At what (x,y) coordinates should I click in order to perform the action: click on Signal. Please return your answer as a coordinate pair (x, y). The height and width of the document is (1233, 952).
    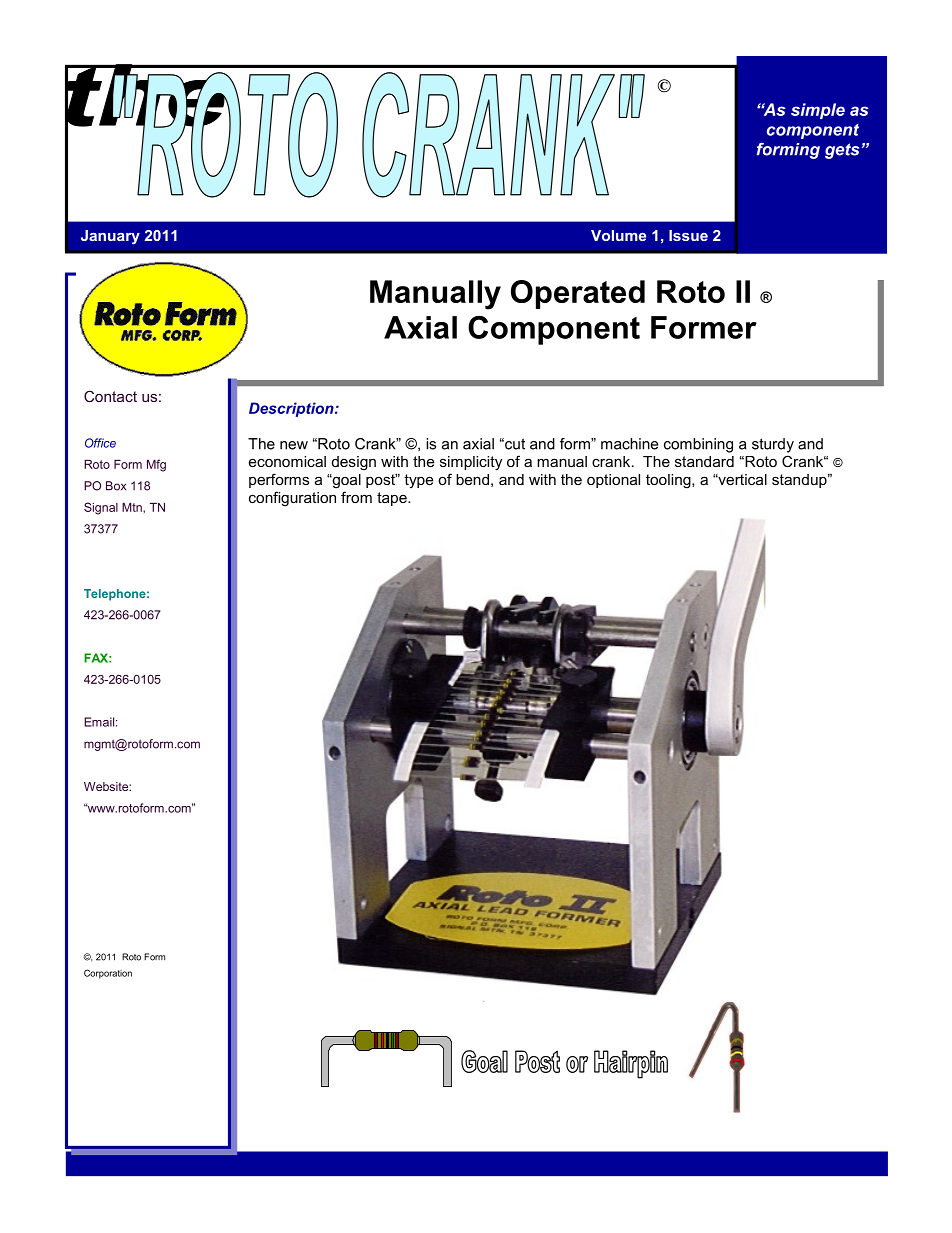
    Looking at the image, I should click on (101, 508).
